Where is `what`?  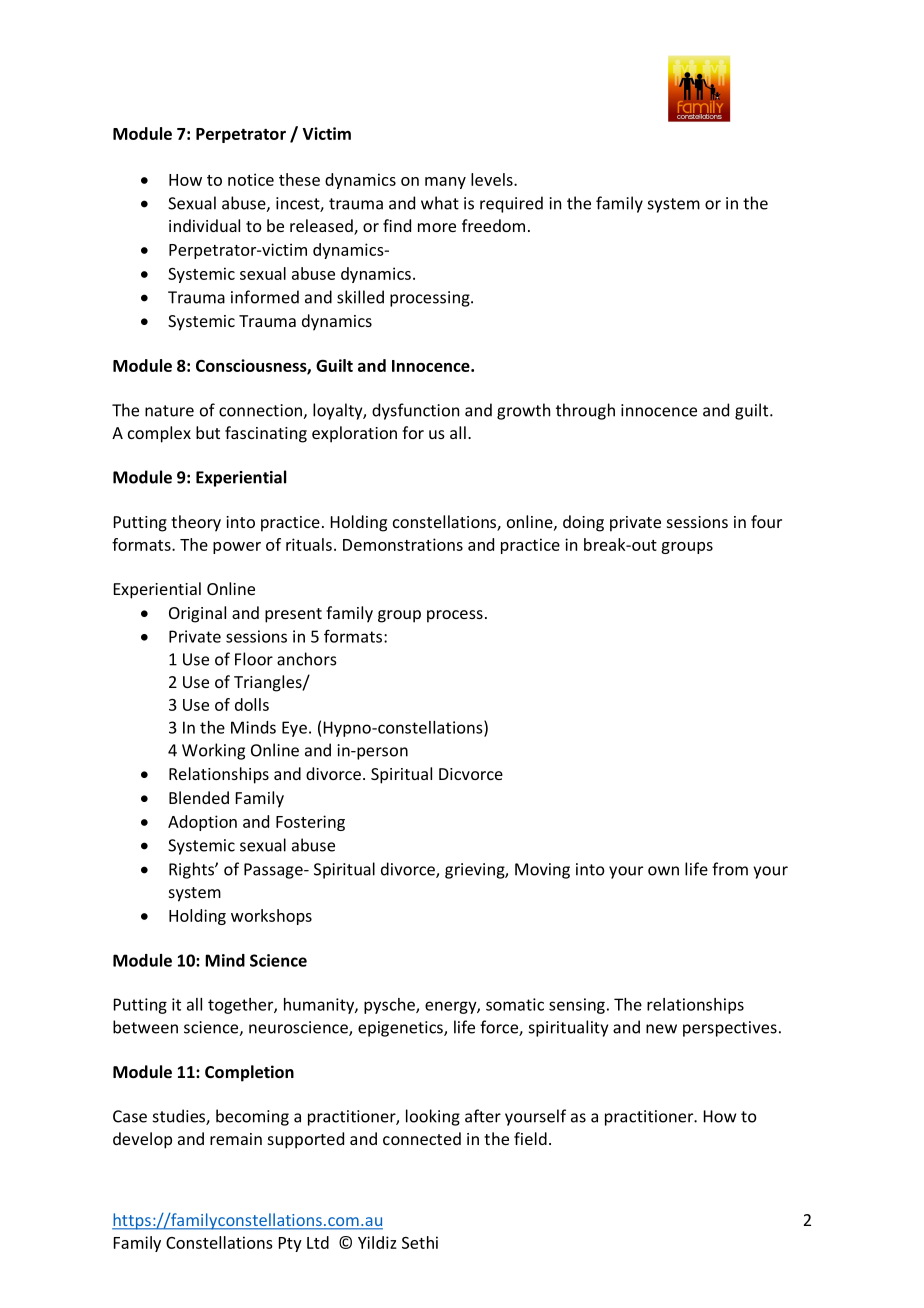
what is located at coordinates (440, 203).
